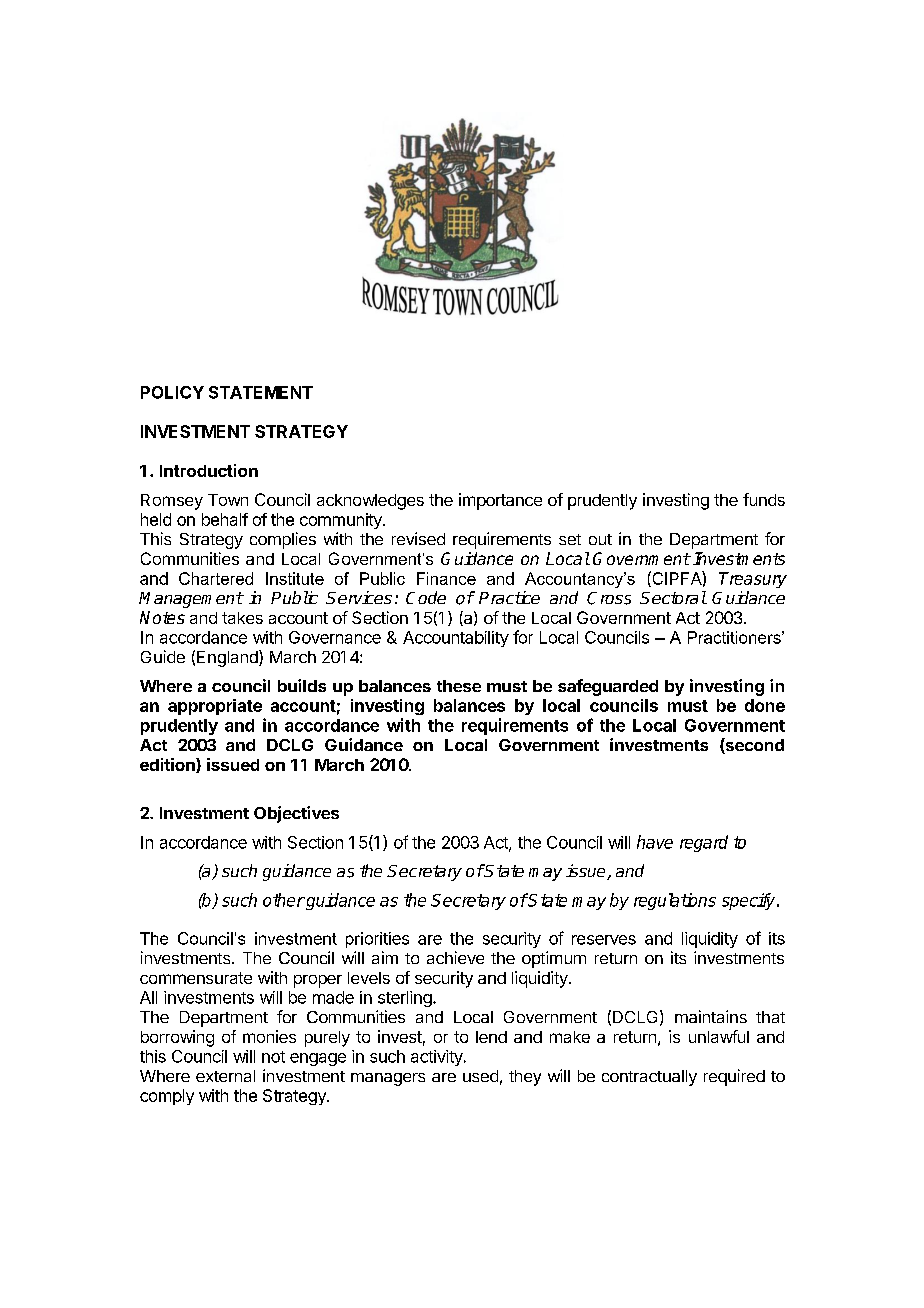 The height and width of the page is (1308, 924). Describe the element at coordinates (764, 499) in the page. I see `funds` at that location.
